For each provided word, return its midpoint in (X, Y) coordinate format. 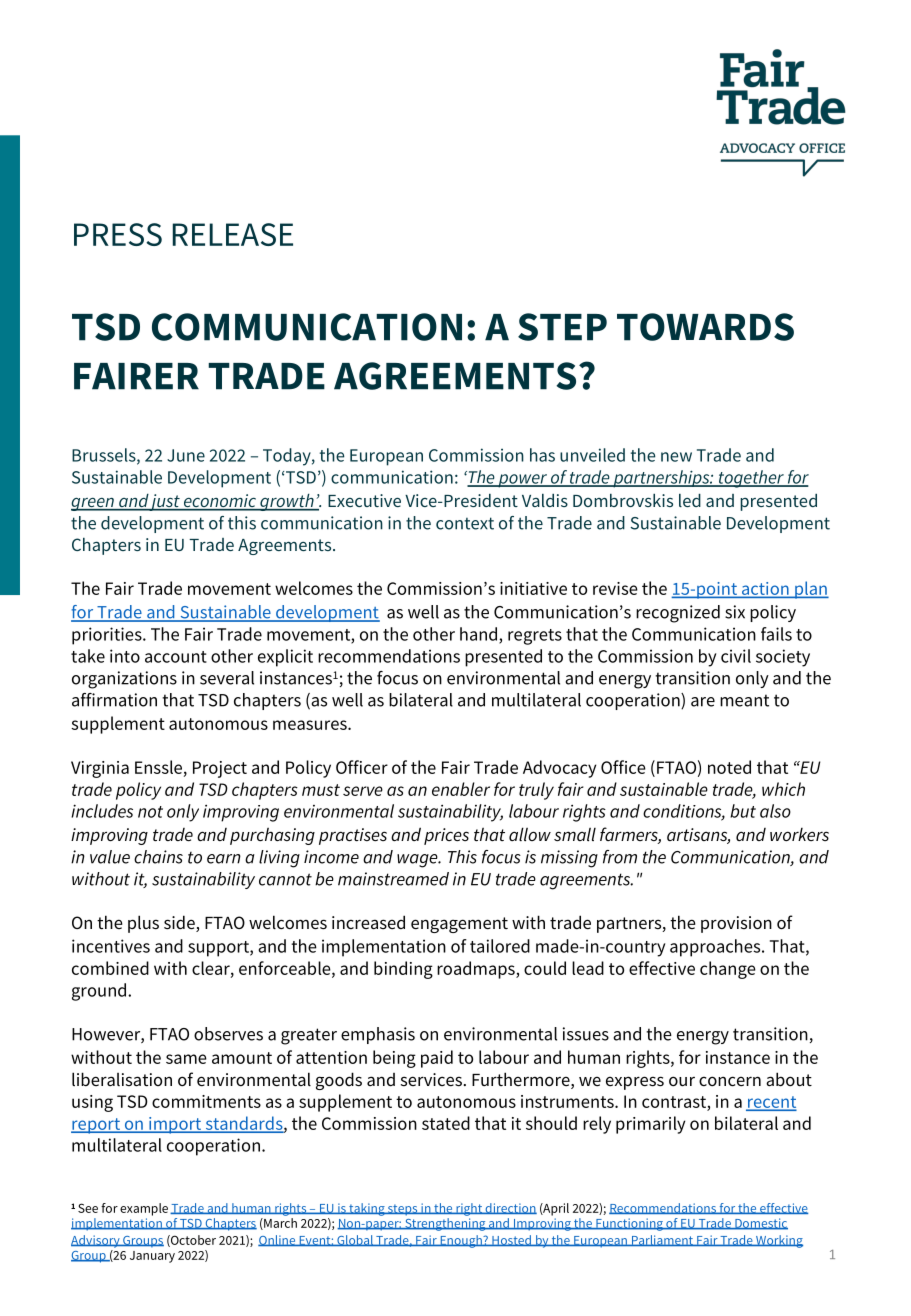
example (144, 1209)
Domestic (760, 1224)
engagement (459, 925)
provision (736, 924)
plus (143, 924)
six (735, 612)
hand (480, 635)
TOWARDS (705, 327)
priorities (108, 636)
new (676, 457)
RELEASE (233, 234)
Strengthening (445, 1224)
